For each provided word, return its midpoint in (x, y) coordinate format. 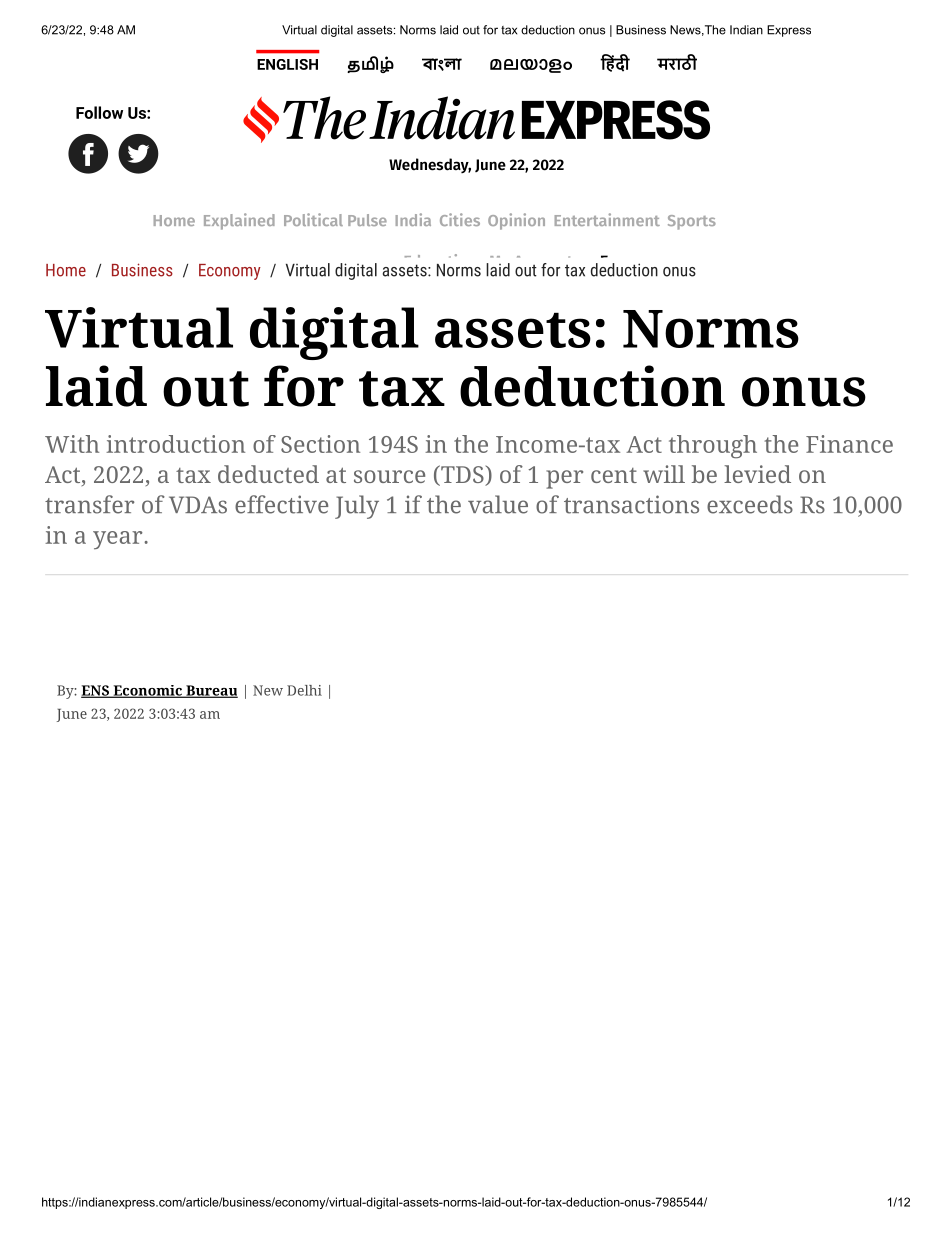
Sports (692, 222)
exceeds (750, 504)
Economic (147, 691)
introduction (175, 444)
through (713, 447)
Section (320, 444)
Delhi (304, 690)
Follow (99, 112)
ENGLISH (287, 64)
